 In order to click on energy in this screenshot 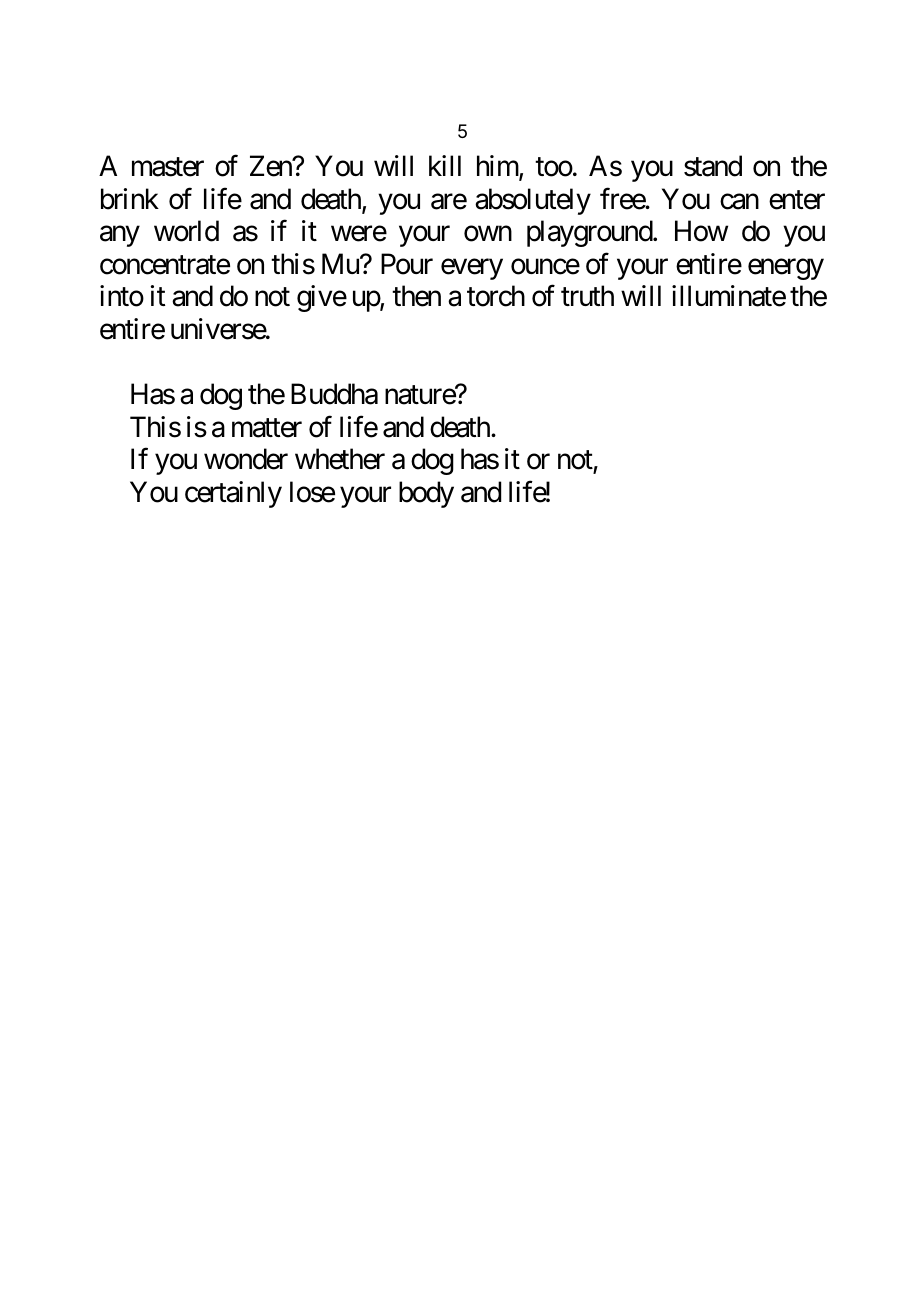, I will do `click(786, 269)`.
